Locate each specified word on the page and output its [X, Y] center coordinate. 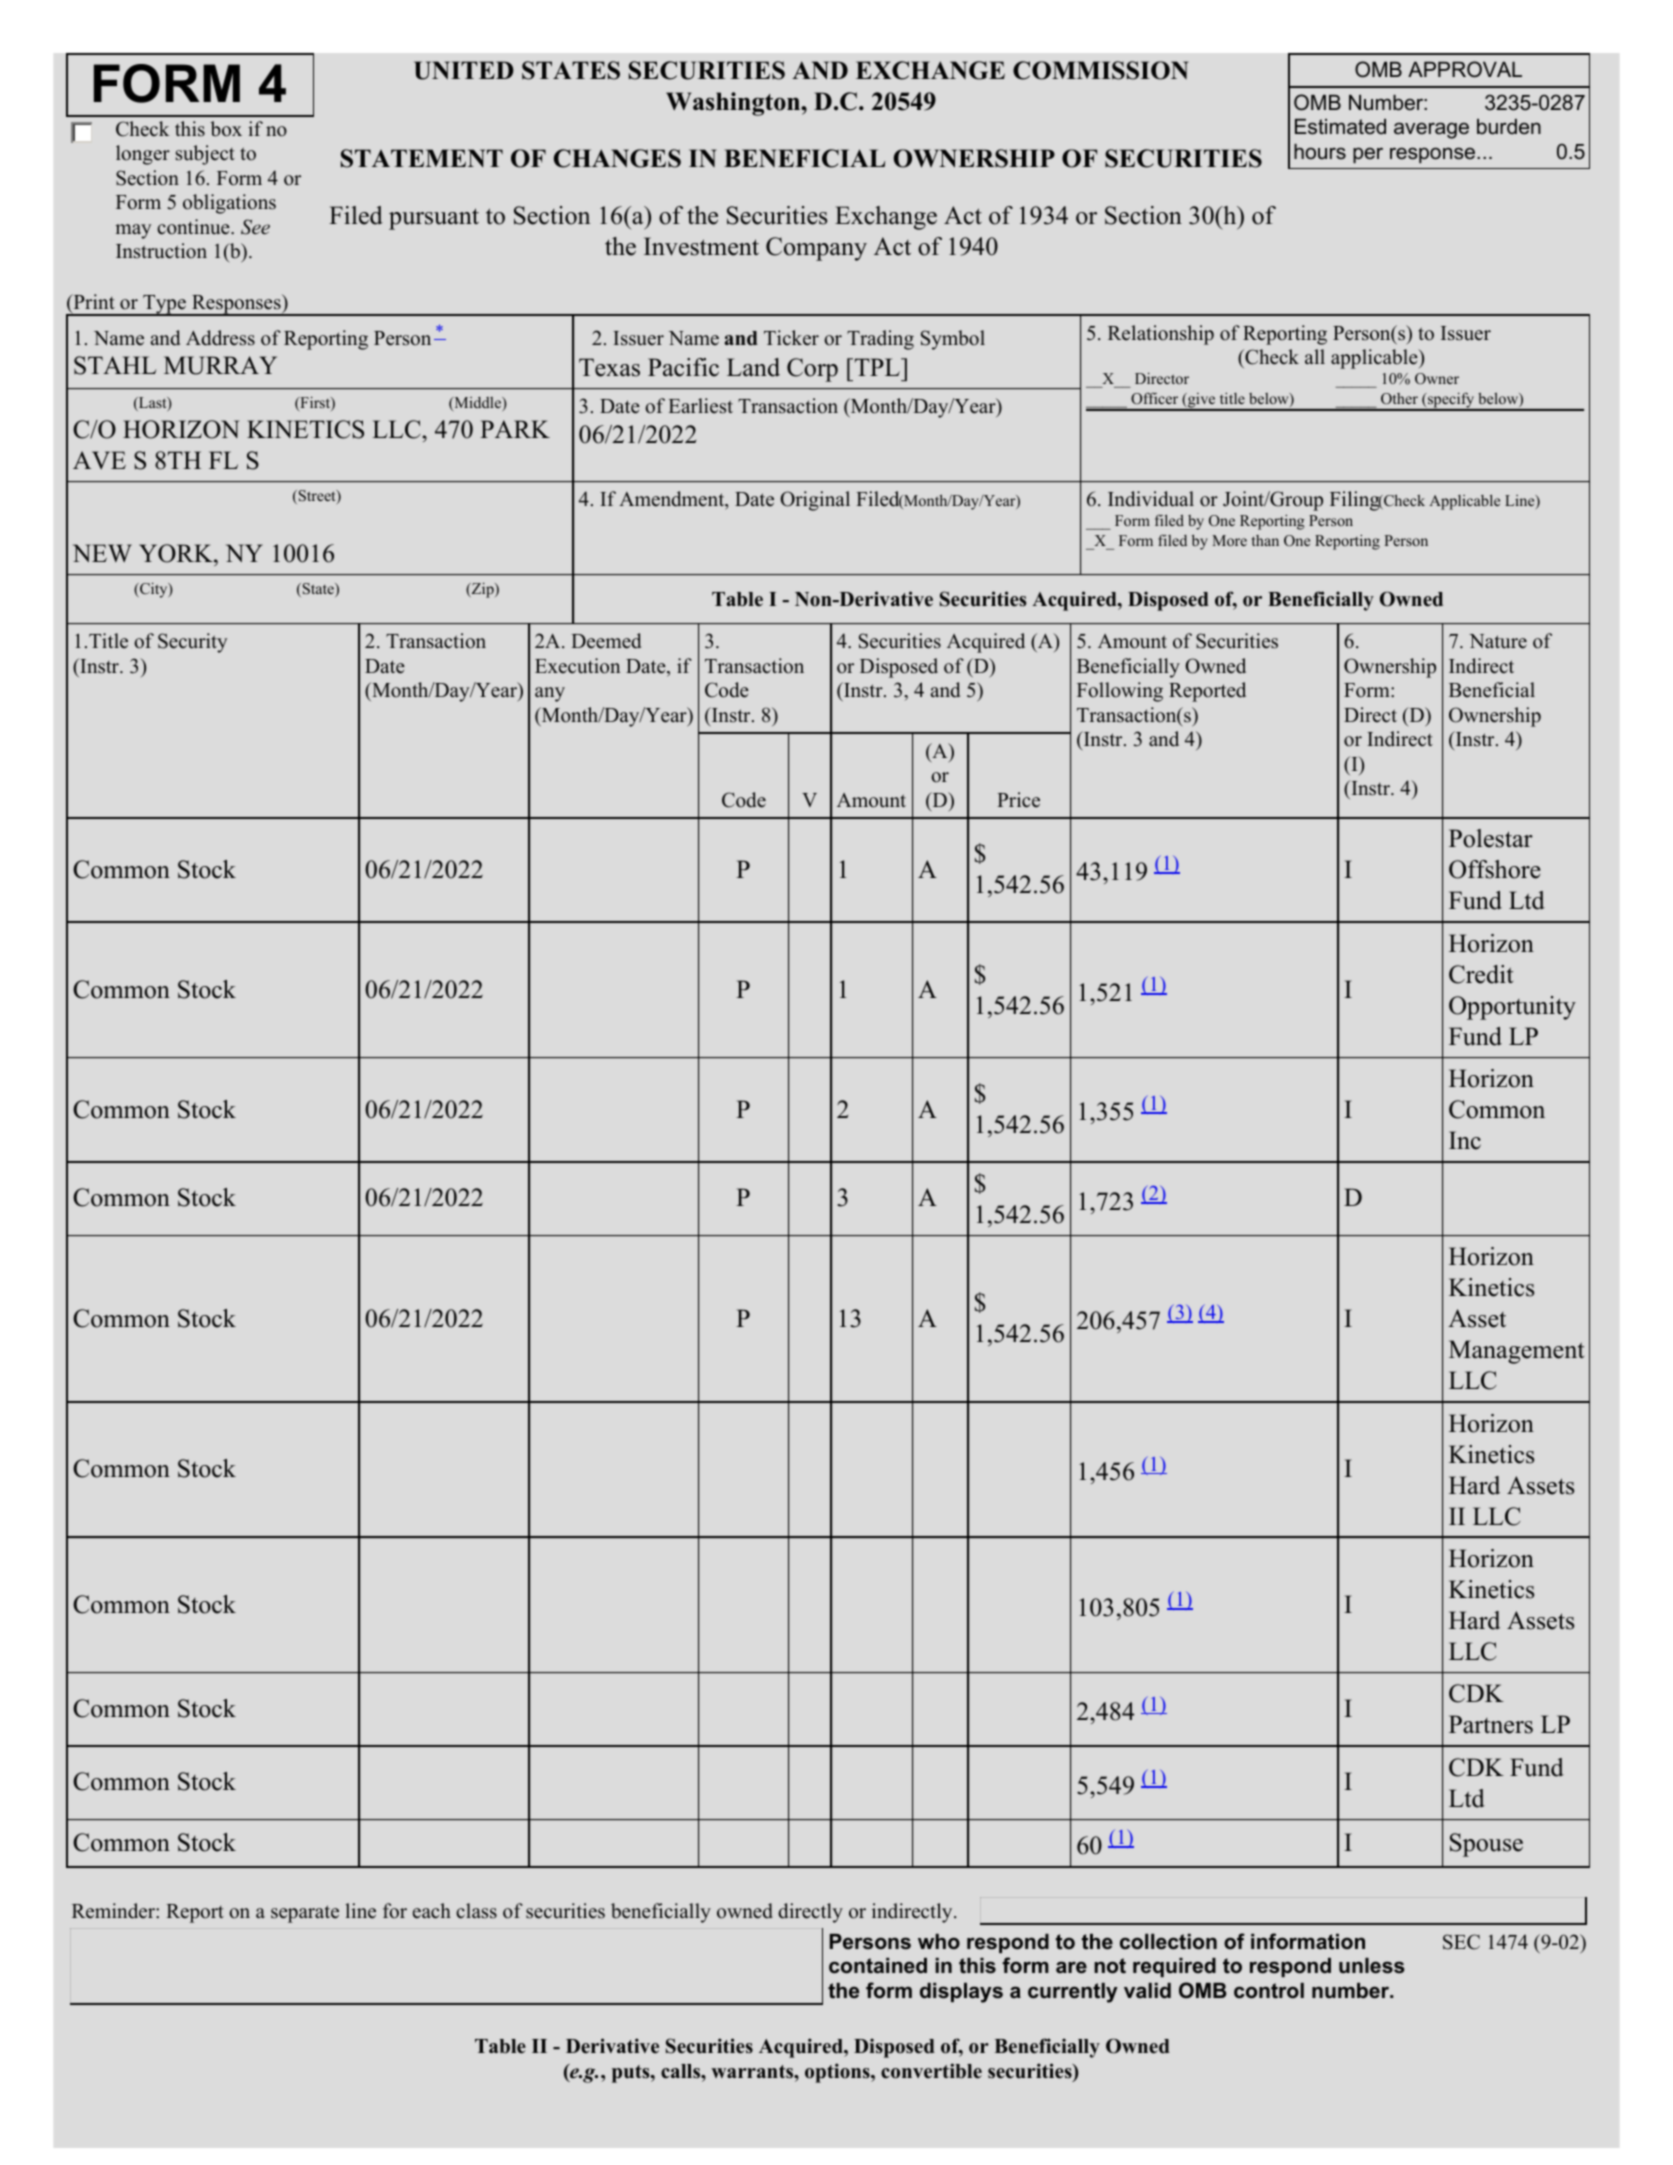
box [226, 129]
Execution [577, 666]
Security [192, 643]
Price [1018, 800]
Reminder [114, 1911]
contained [878, 1966]
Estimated [1340, 127]
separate [305, 1914]
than [1265, 540]
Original [815, 501]
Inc [1465, 1140]
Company [816, 249]
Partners [1491, 1724]
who [939, 1941]
